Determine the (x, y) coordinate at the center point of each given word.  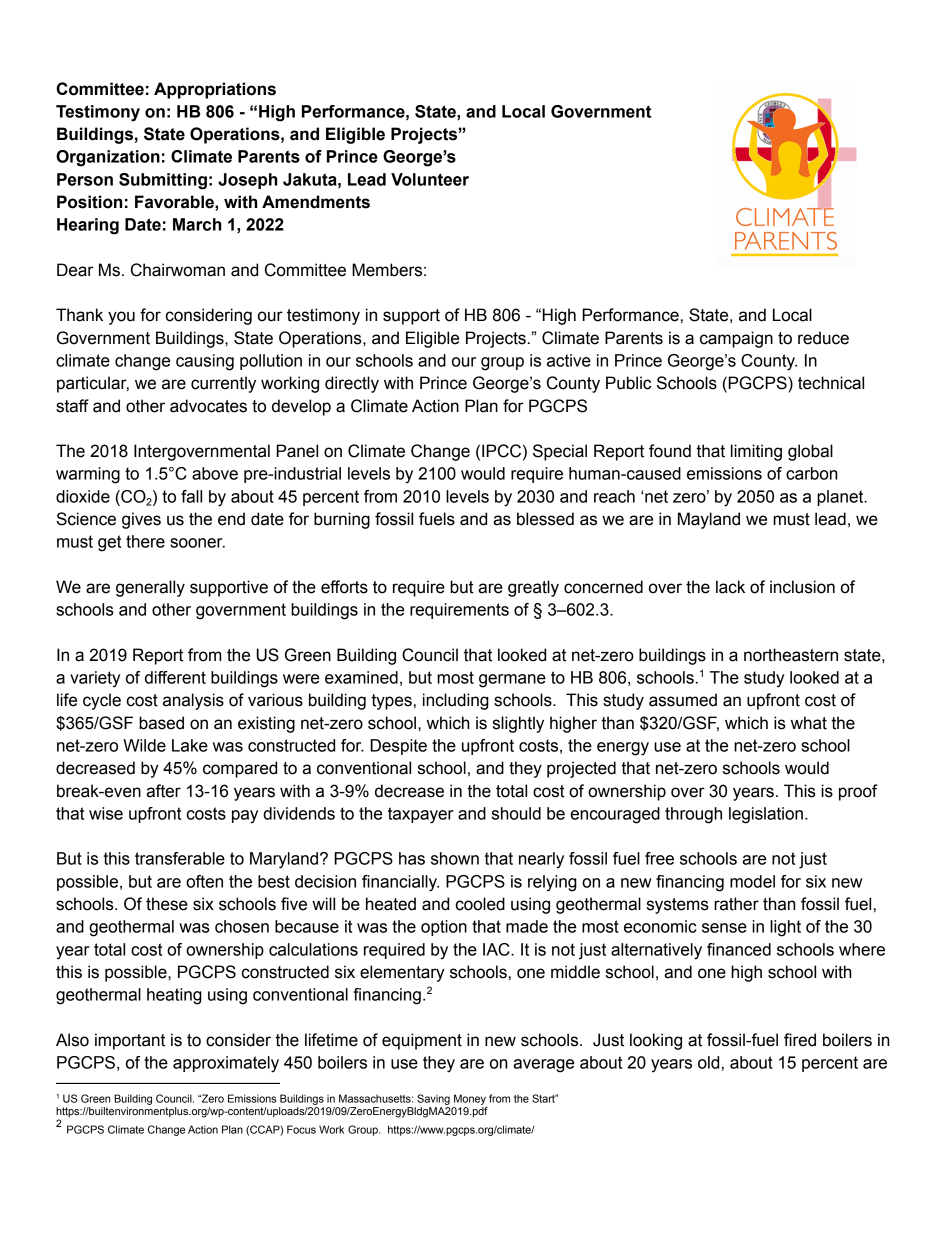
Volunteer (430, 179)
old (708, 1062)
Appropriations (215, 90)
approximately (226, 1064)
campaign (736, 339)
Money (470, 1099)
